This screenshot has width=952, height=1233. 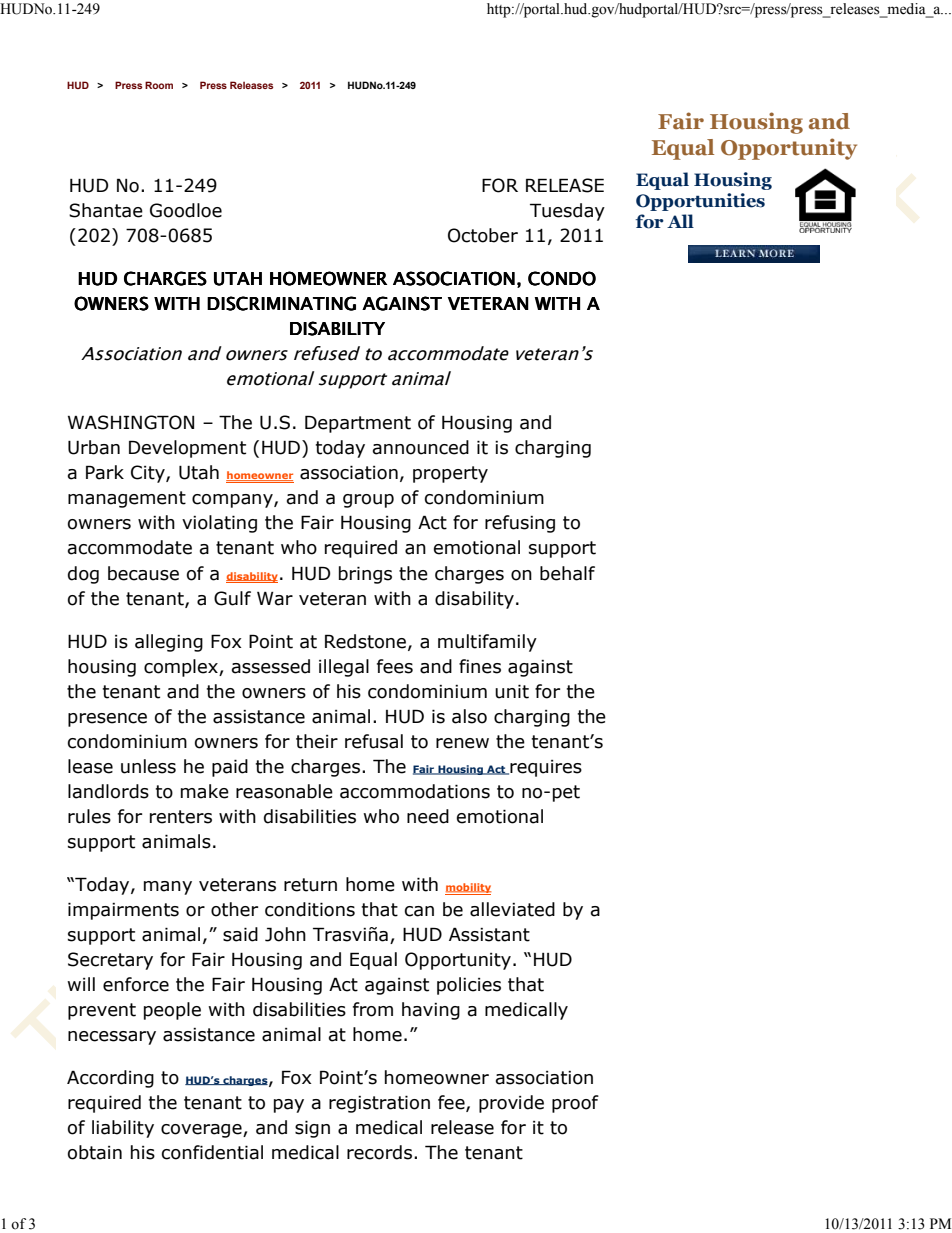 I want to click on group, so click(x=368, y=501).
